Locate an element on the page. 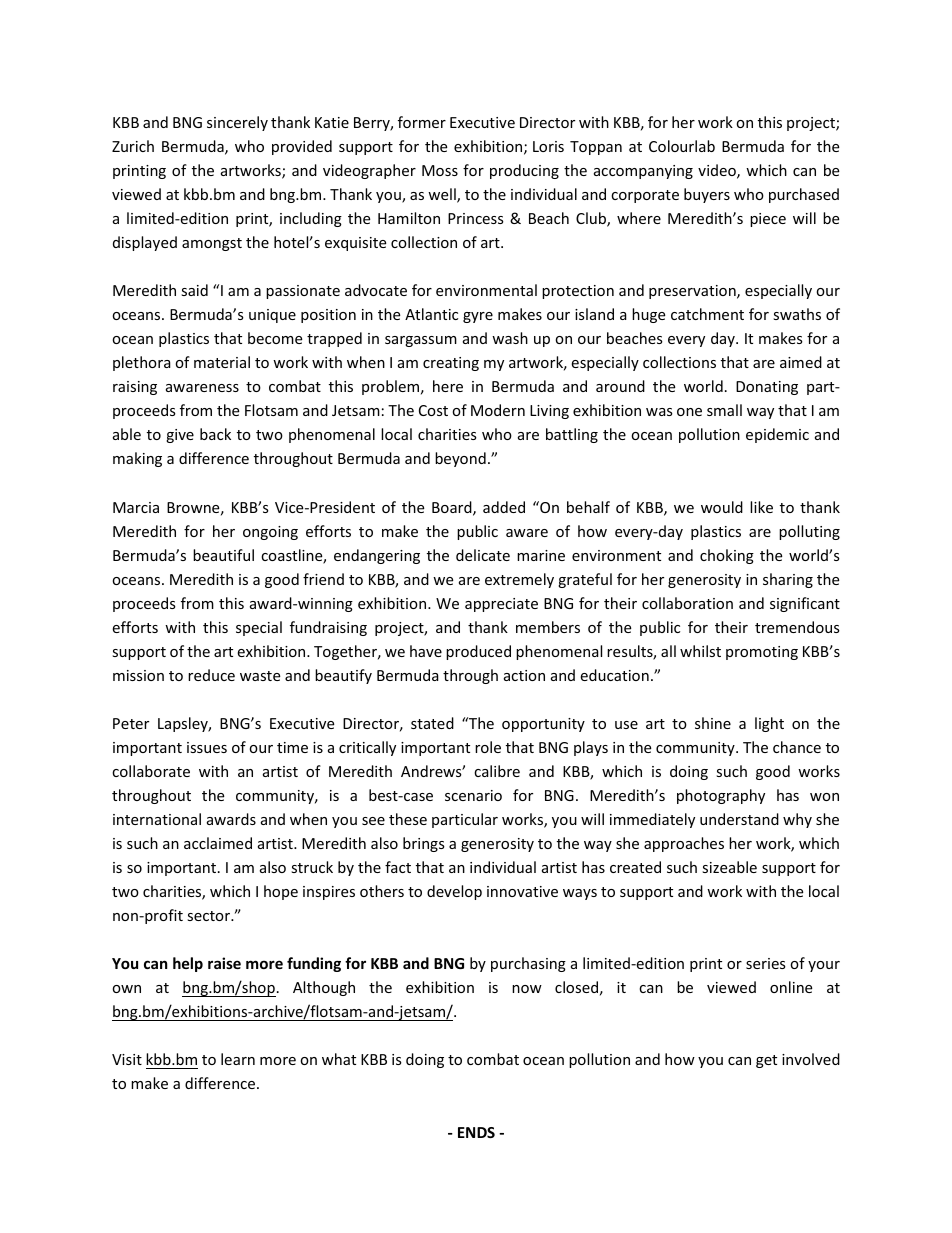  produced is located at coordinates (478, 652).
